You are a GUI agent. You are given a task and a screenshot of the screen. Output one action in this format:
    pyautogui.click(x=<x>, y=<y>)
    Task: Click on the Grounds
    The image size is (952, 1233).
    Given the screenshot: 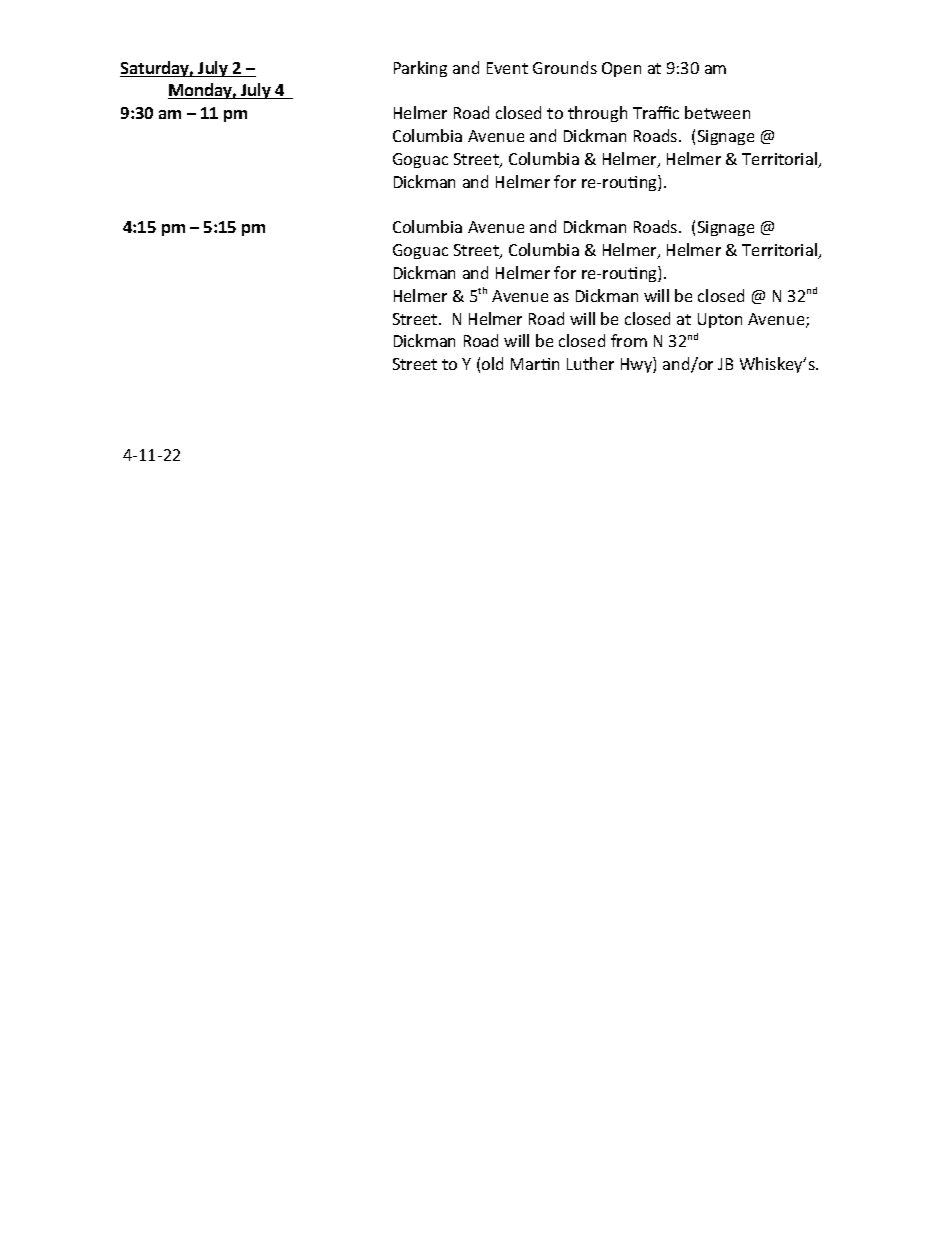 What is the action you would take?
    pyautogui.click(x=565, y=67)
